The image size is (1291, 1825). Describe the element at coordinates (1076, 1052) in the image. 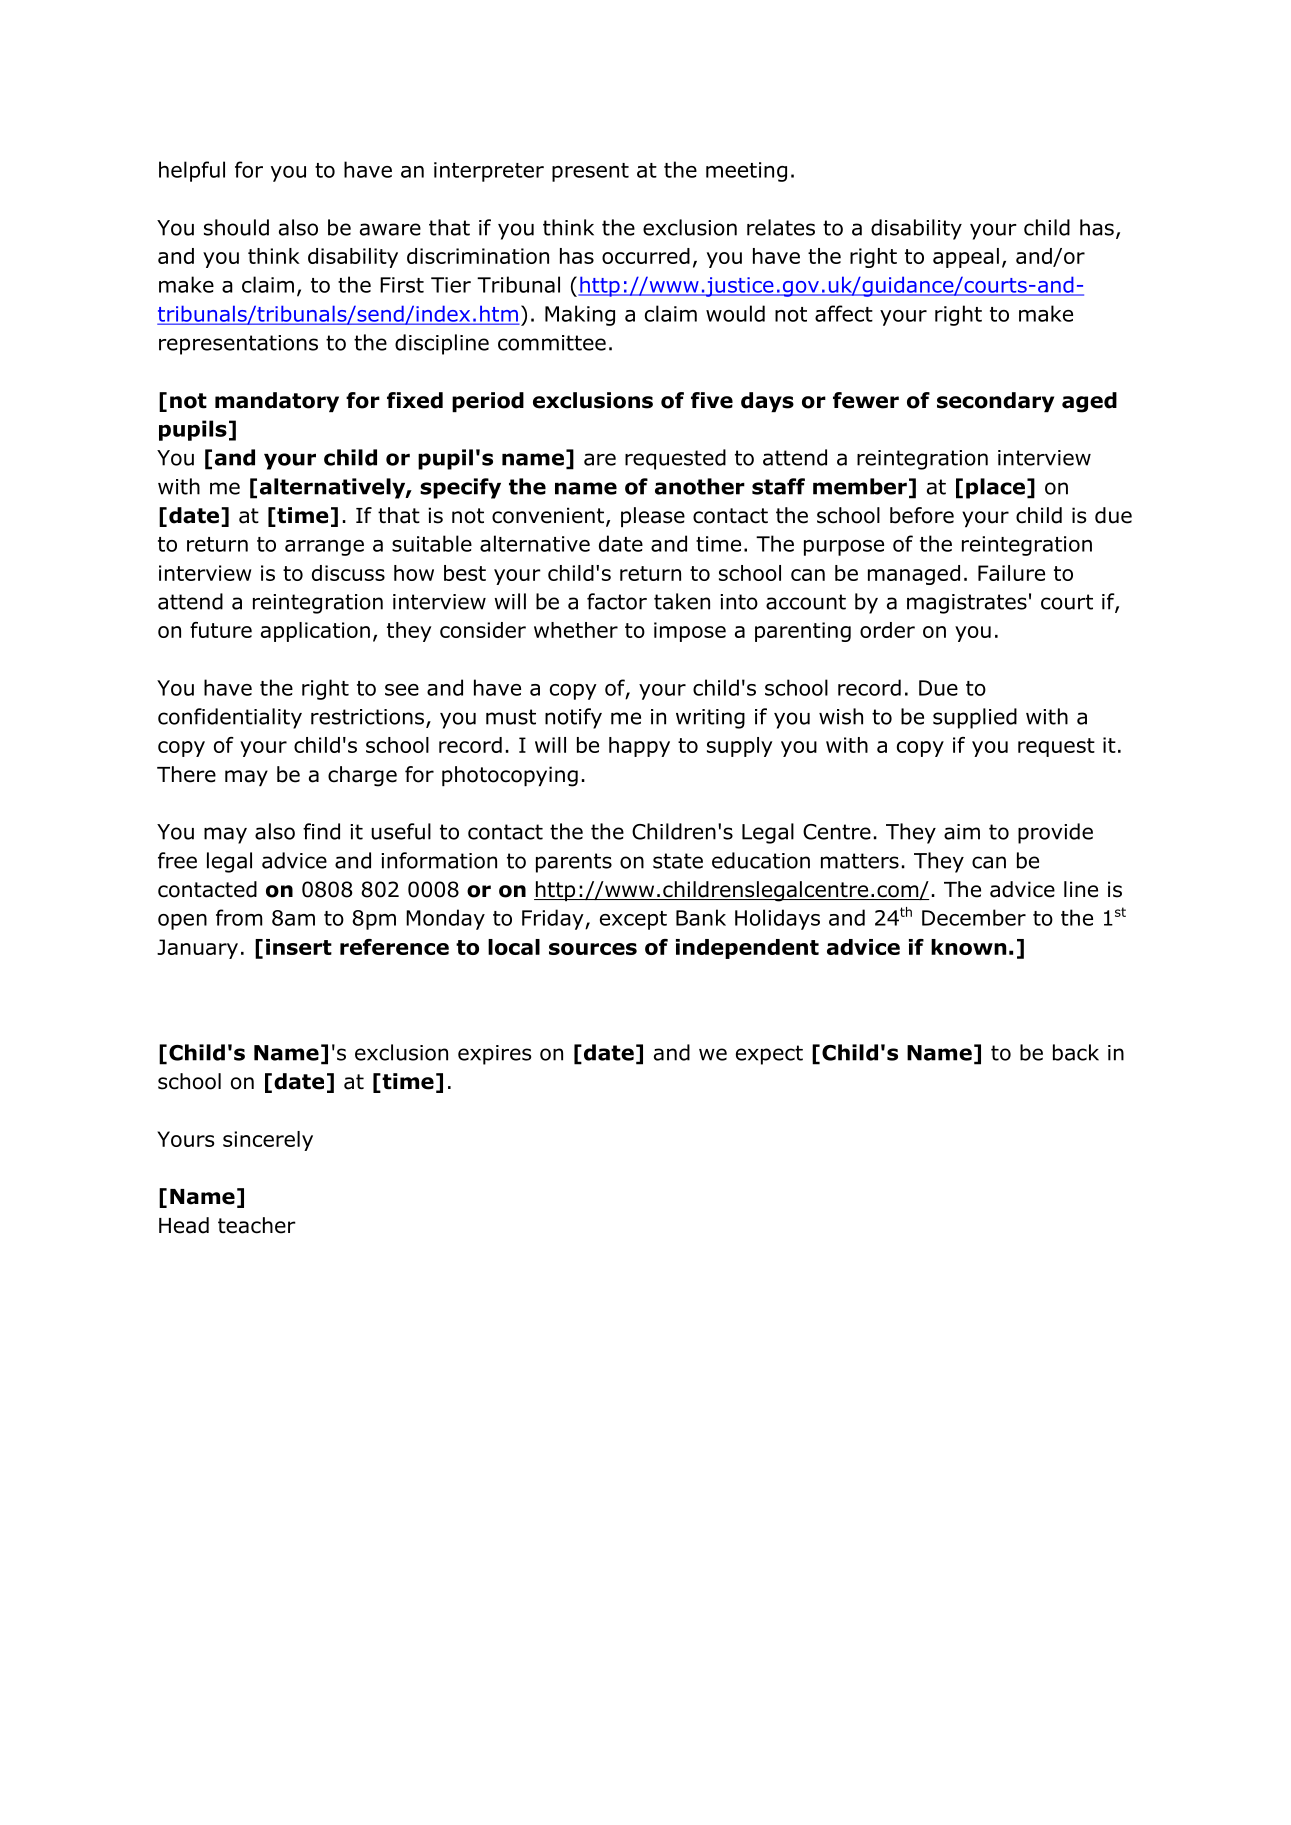

I see `back` at that location.
